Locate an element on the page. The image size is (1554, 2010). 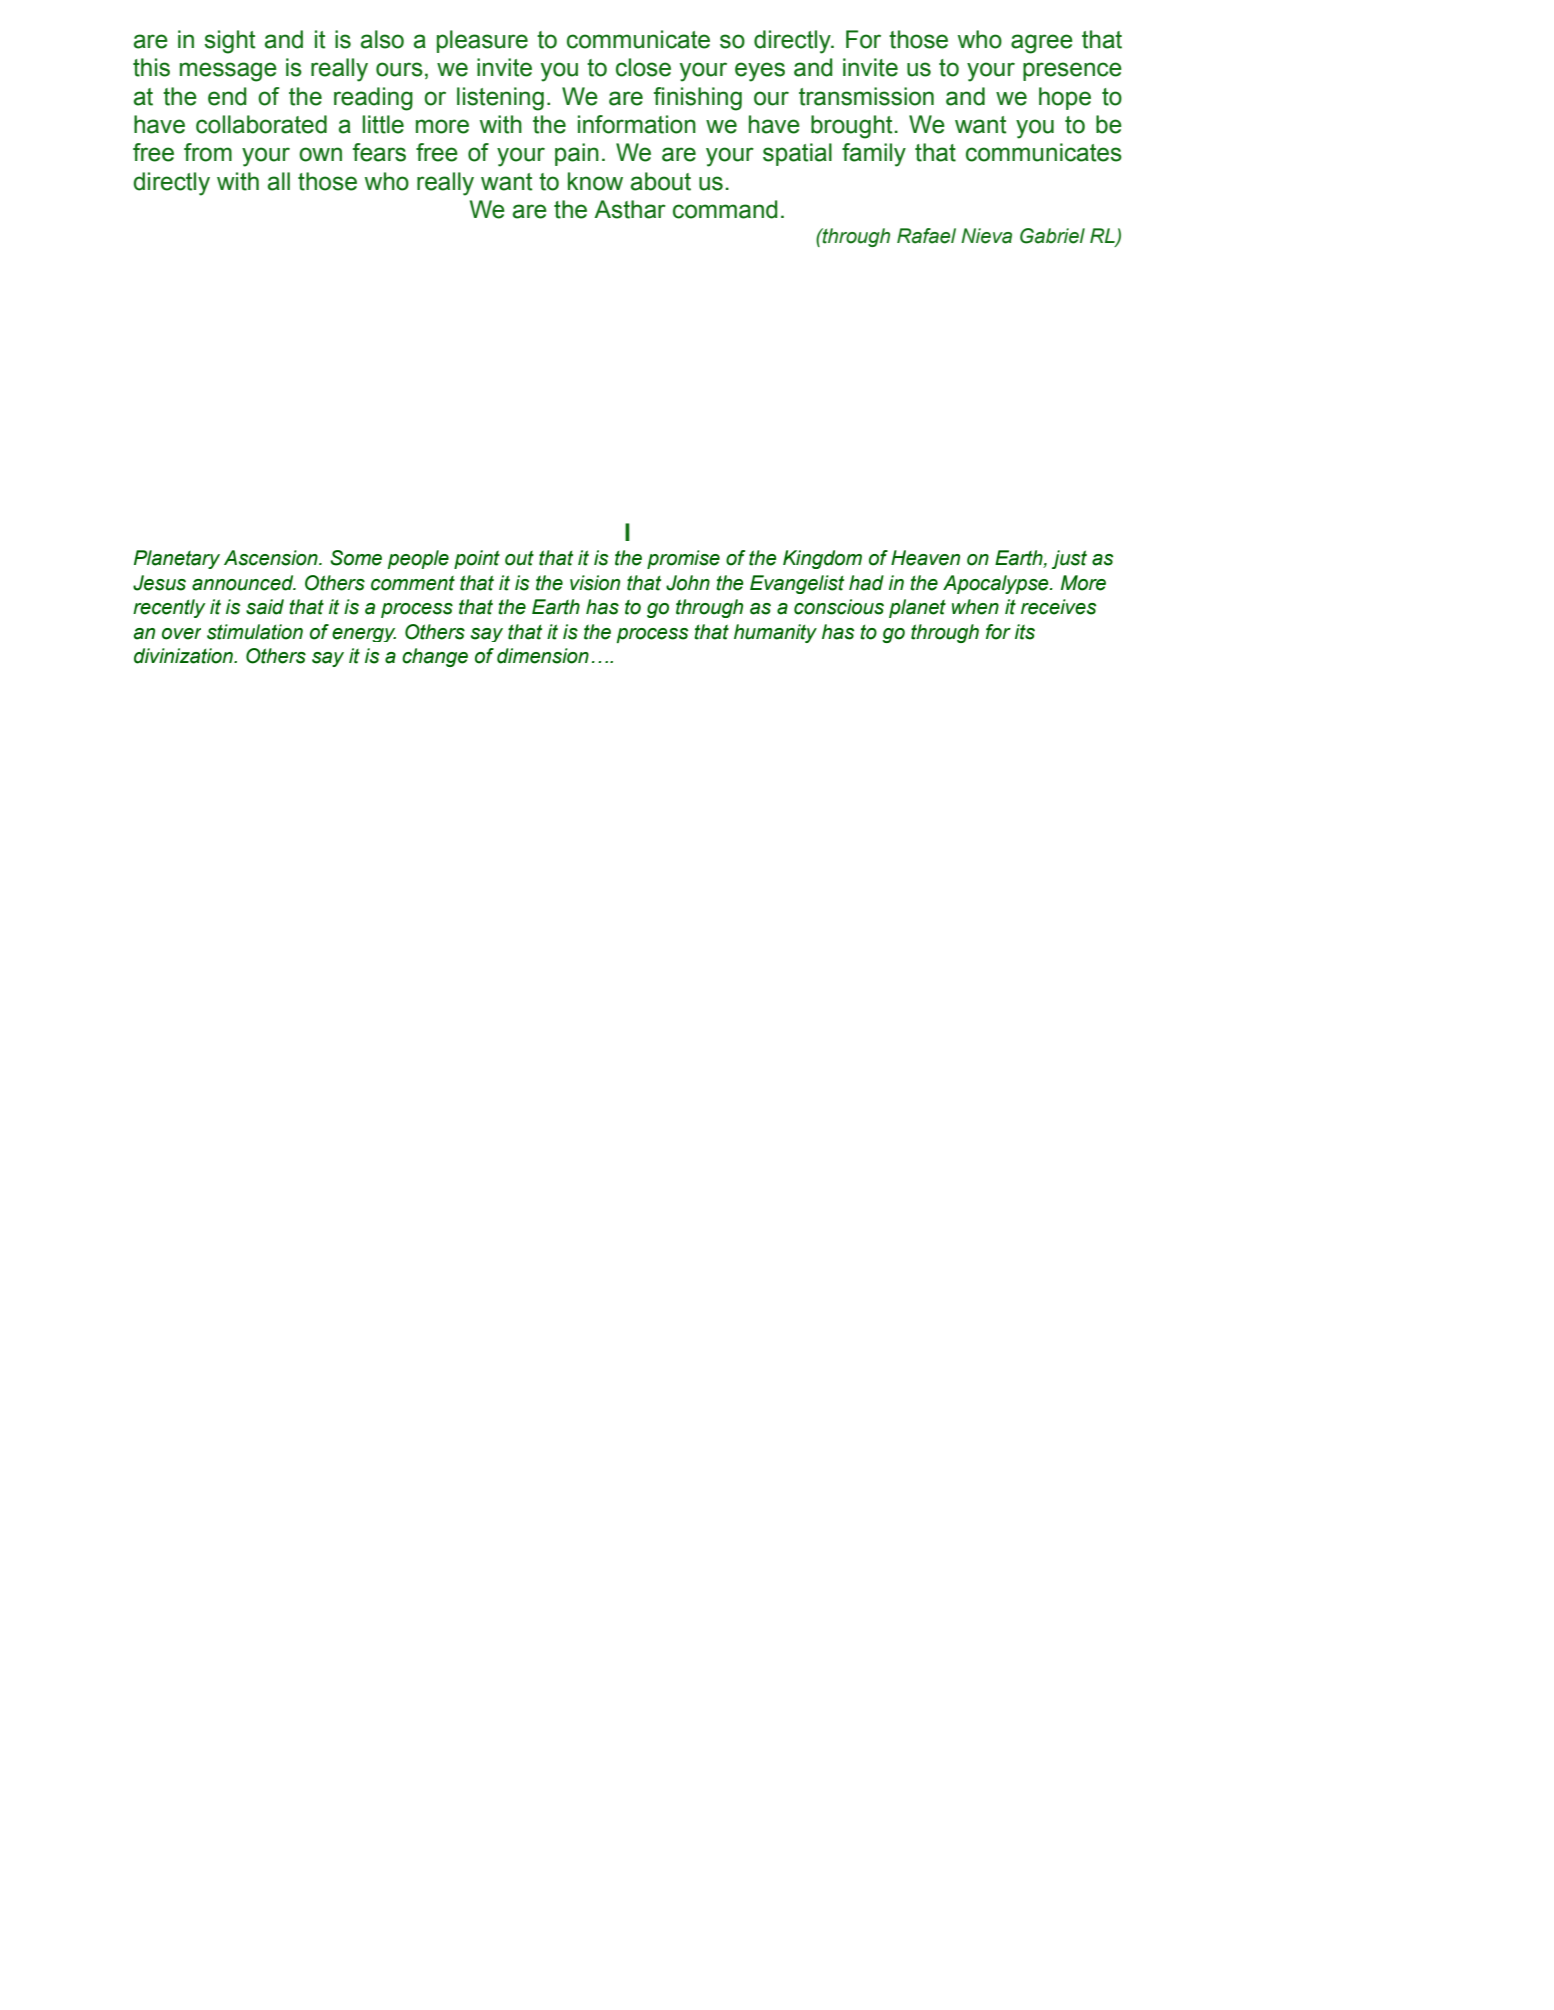
from is located at coordinates (208, 152).
